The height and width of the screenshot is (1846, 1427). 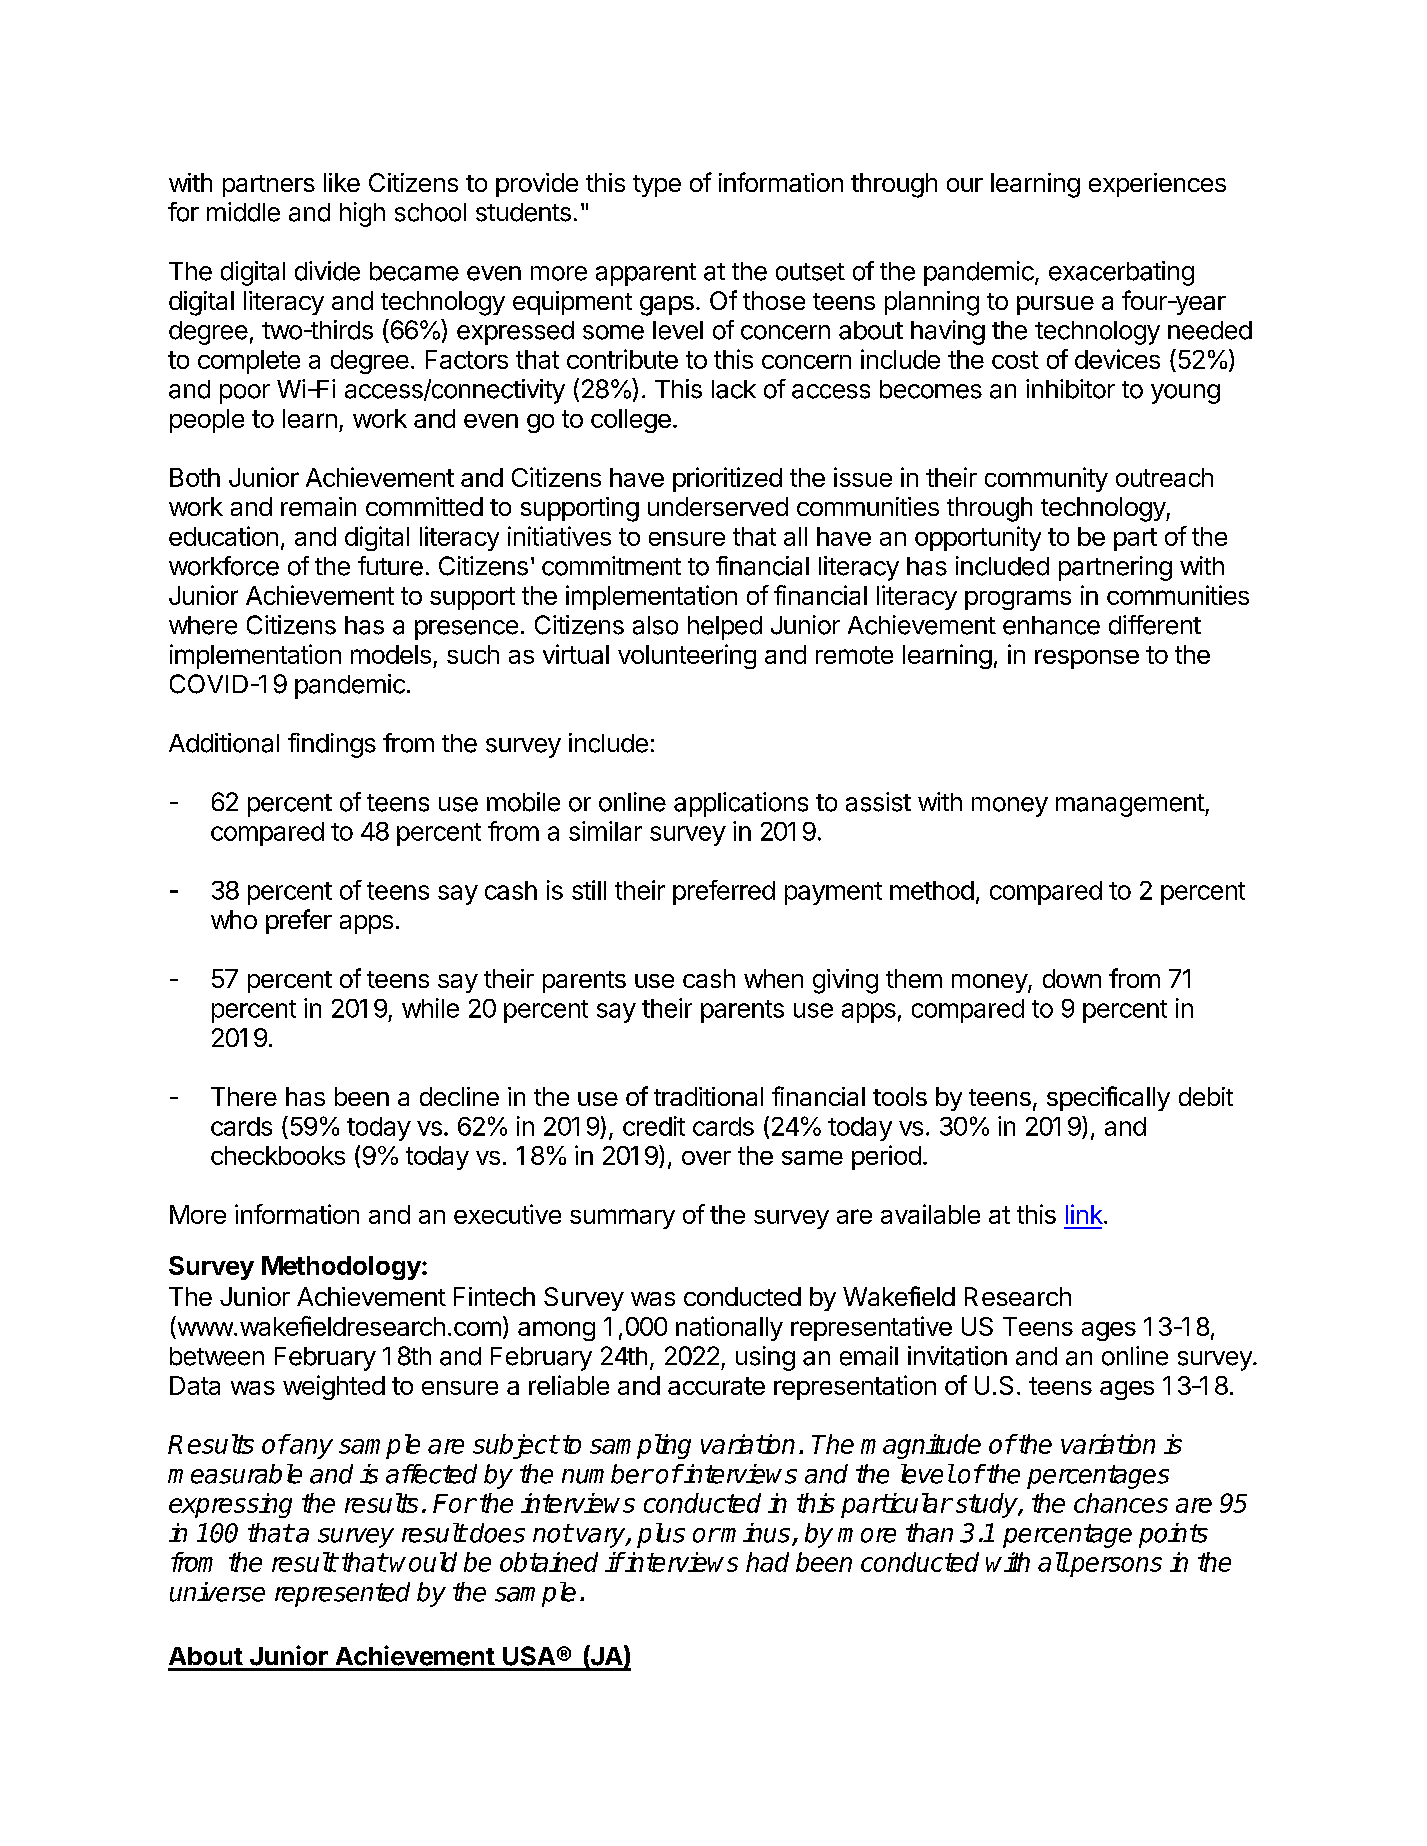 What do you see at coordinates (1121, 273) in the screenshot?
I see `exacerbating` at bounding box center [1121, 273].
